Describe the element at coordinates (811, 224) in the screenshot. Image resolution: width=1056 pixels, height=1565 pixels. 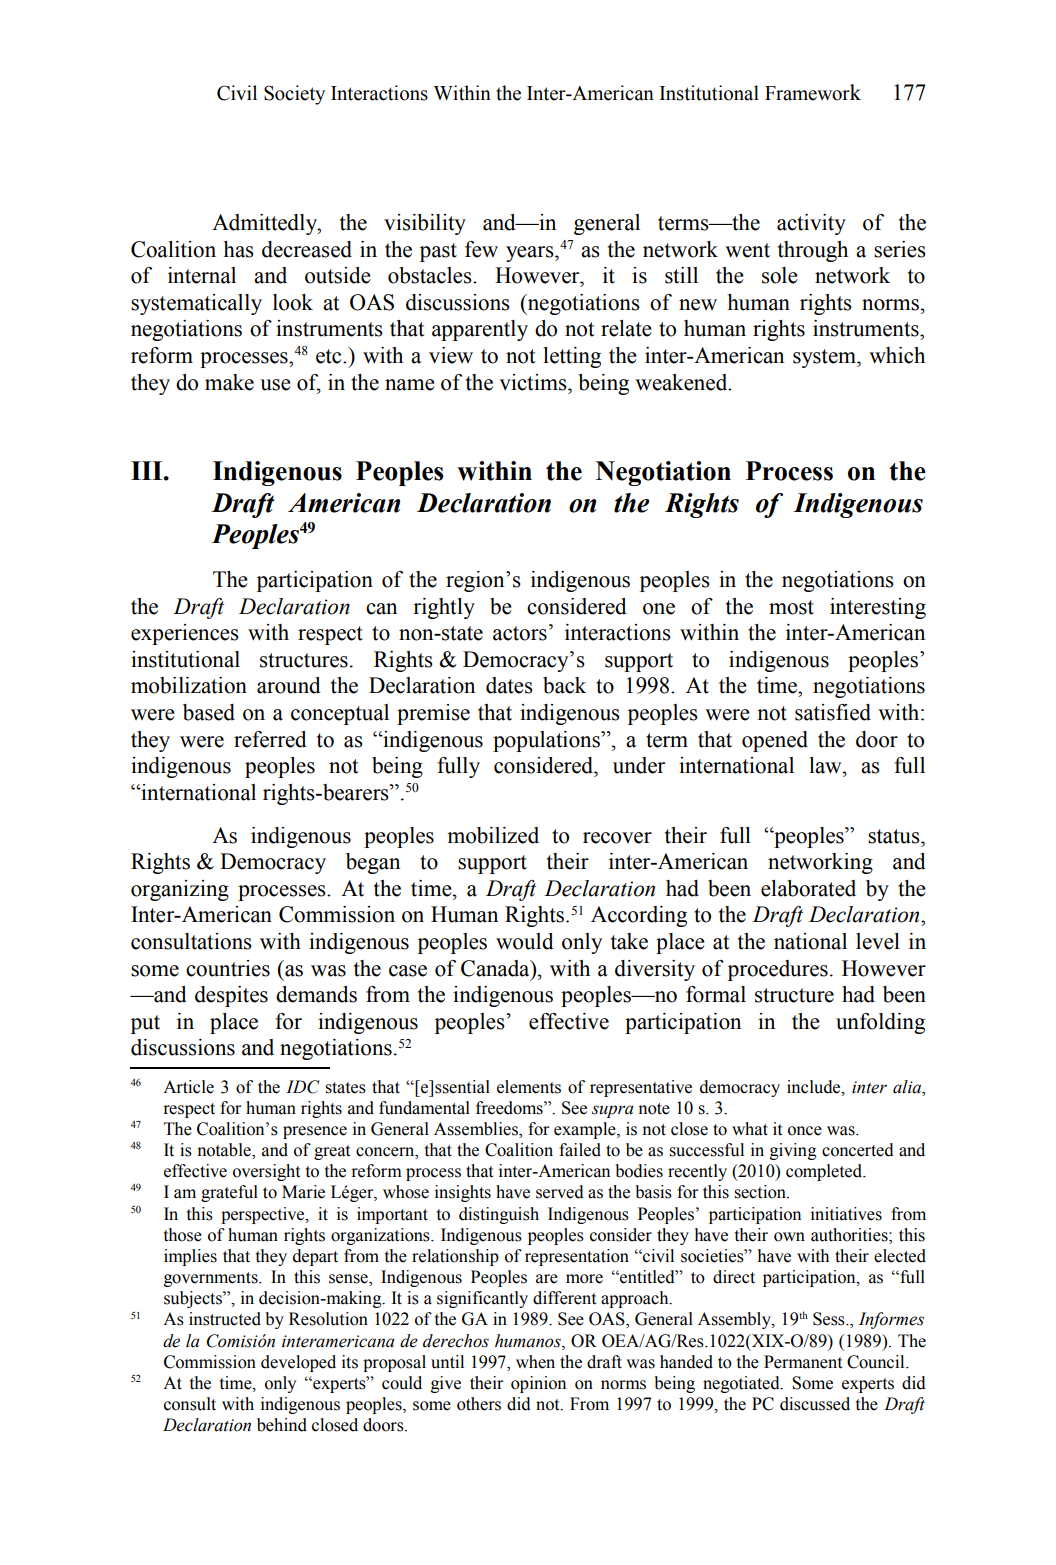
I see `activity` at that location.
